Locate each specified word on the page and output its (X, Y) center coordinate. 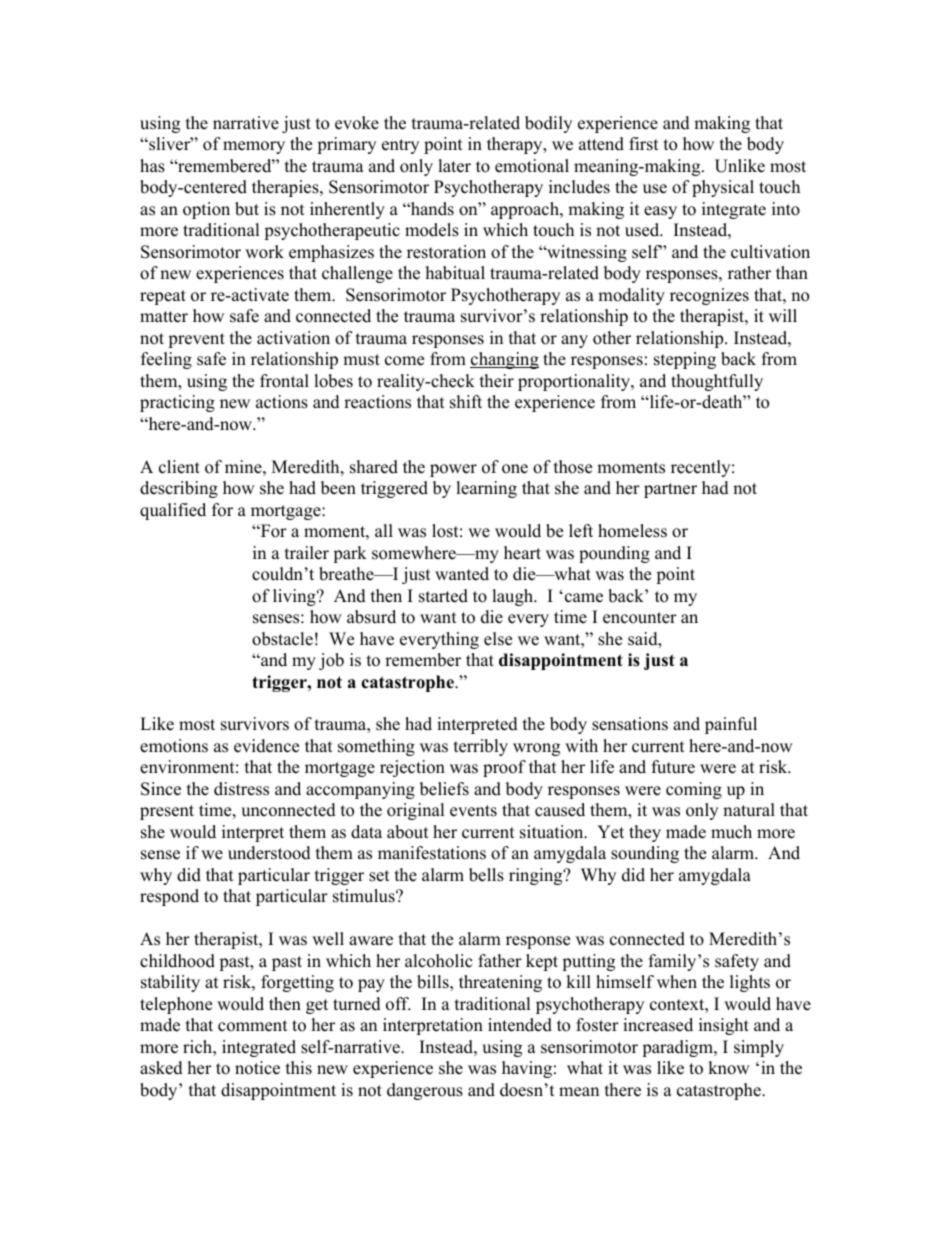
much (731, 832)
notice (257, 1068)
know (729, 1068)
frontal (284, 381)
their (497, 381)
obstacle (282, 639)
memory (254, 147)
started (443, 596)
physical (723, 188)
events (473, 811)
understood (269, 853)
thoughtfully (717, 382)
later (454, 166)
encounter (640, 618)
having (527, 1069)
